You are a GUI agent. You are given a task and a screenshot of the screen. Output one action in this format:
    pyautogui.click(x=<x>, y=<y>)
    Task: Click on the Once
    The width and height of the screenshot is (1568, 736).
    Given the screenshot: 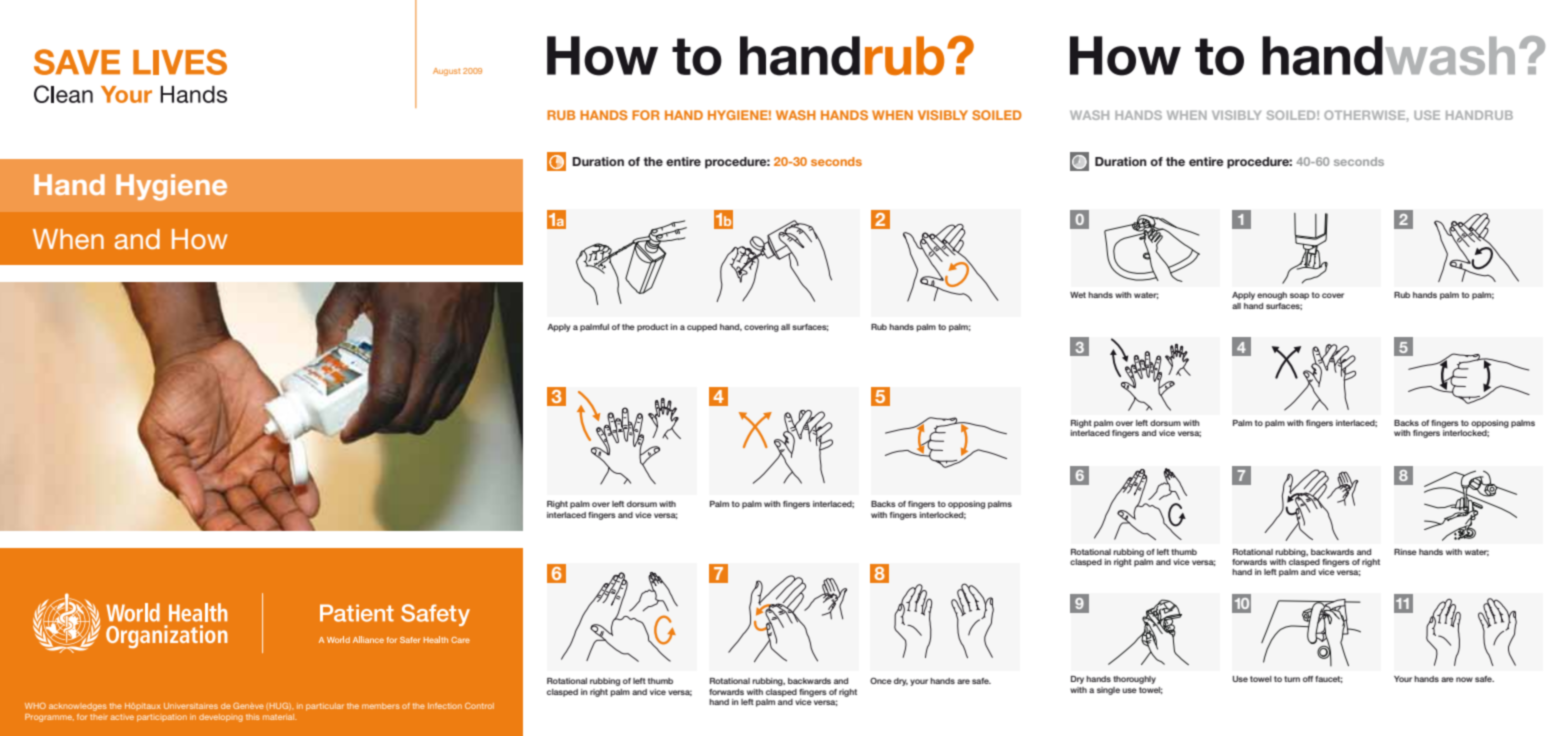 What is the action you would take?
    pyautogui.click(x=881, y=680)
